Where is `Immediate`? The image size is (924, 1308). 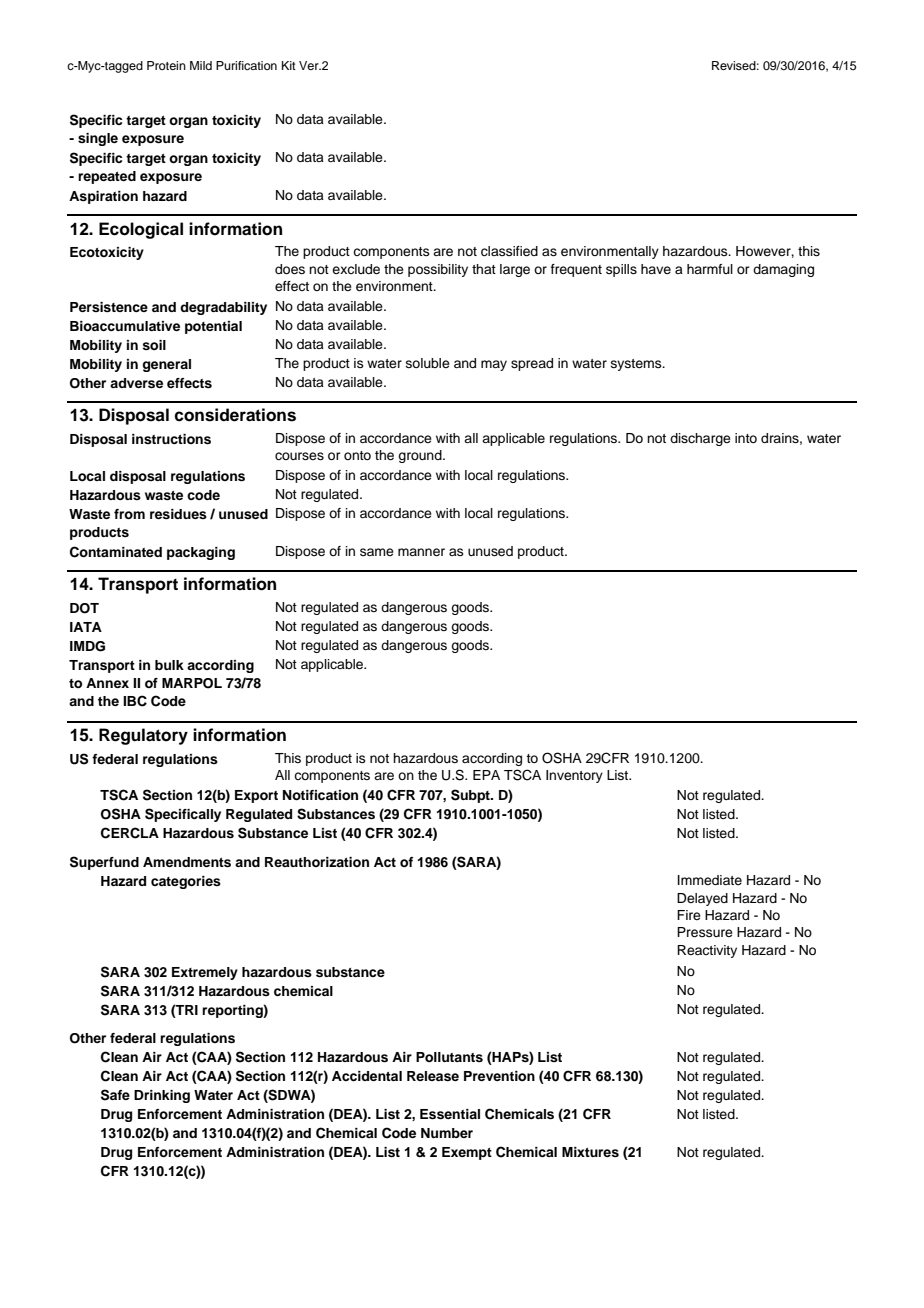
Immediate is located at coordinates (710, 880).
